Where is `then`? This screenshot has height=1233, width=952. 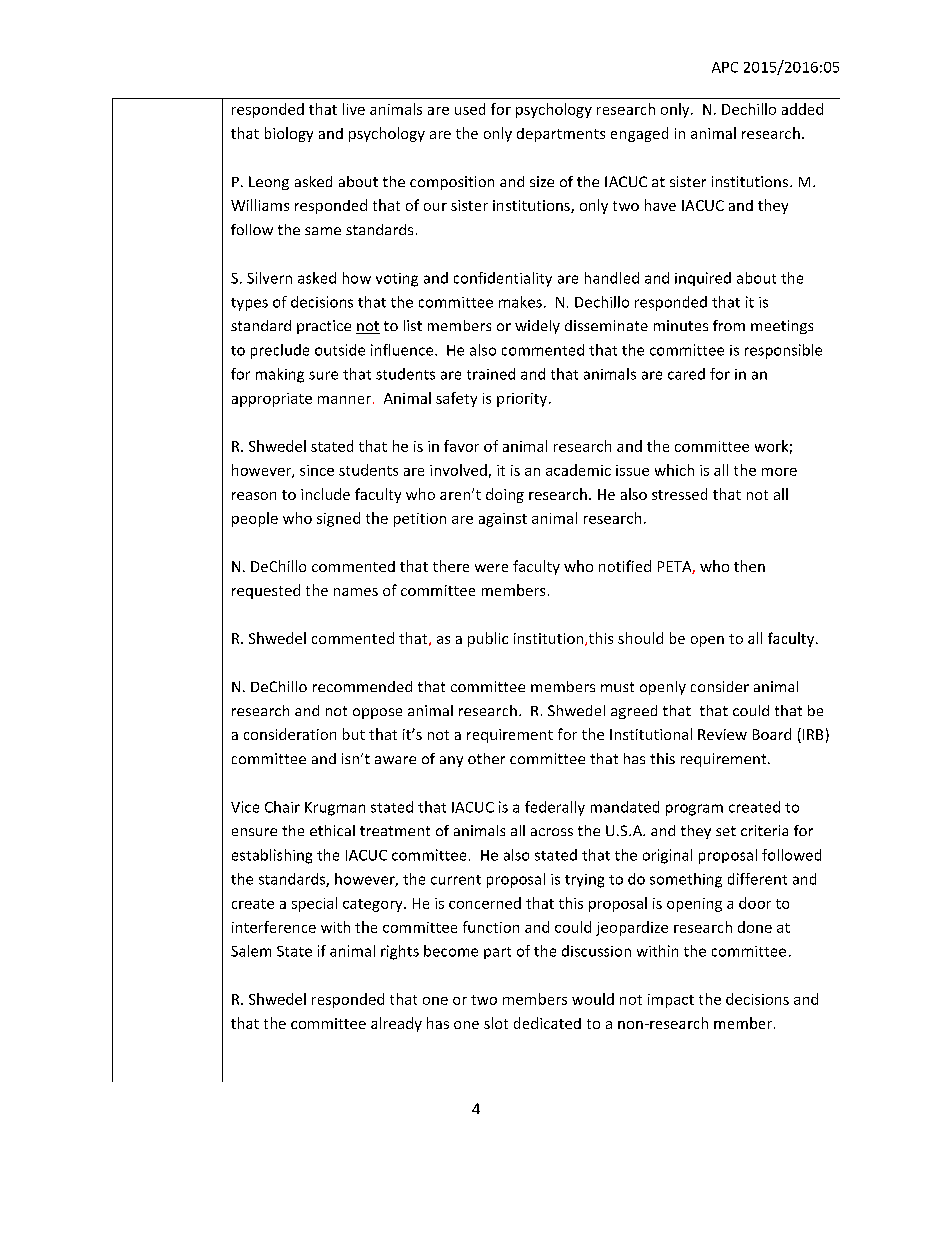 then is located at coordinates (749, 566).
